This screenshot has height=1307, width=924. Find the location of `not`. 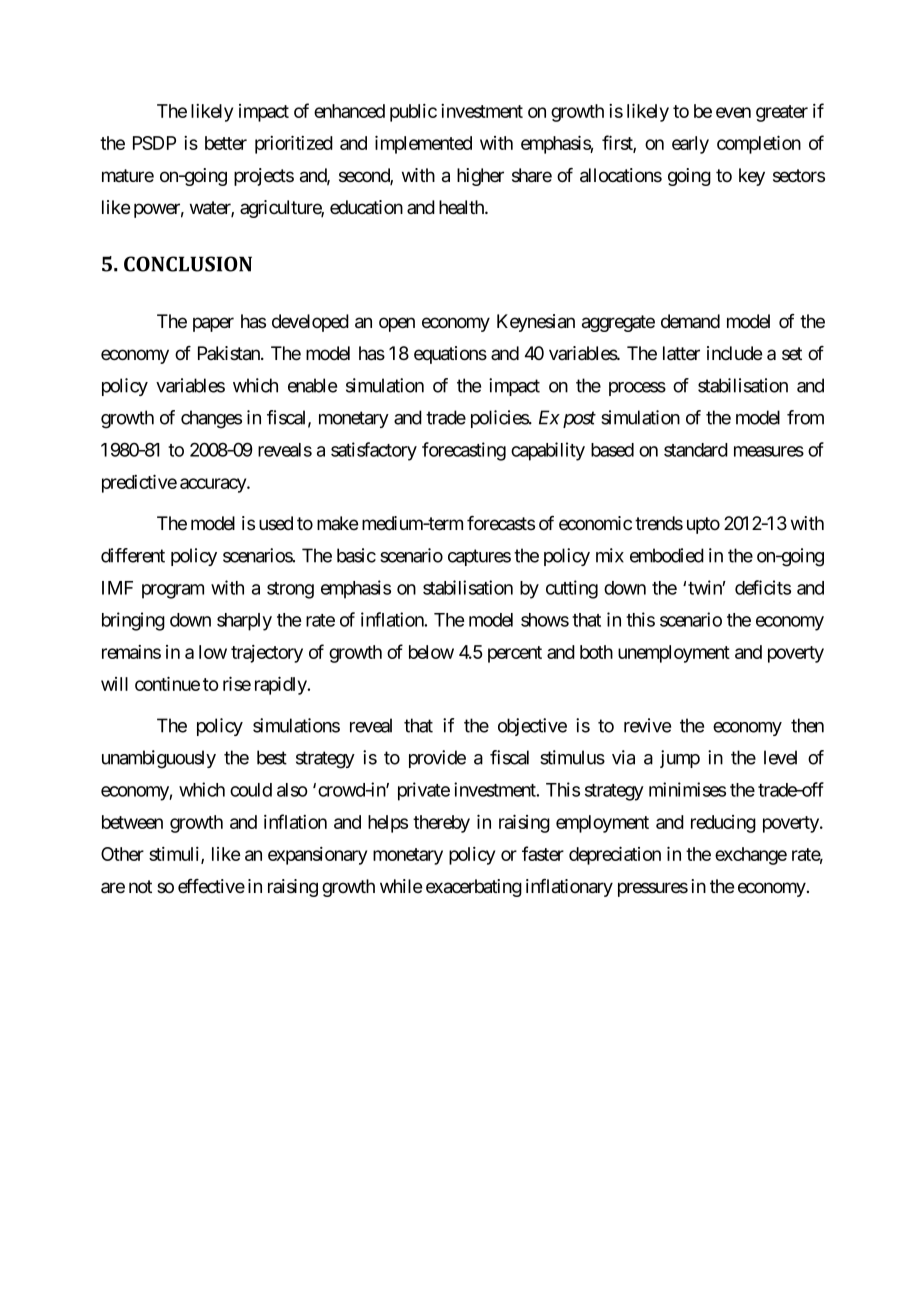

not is located at coordinates (140, 886).
